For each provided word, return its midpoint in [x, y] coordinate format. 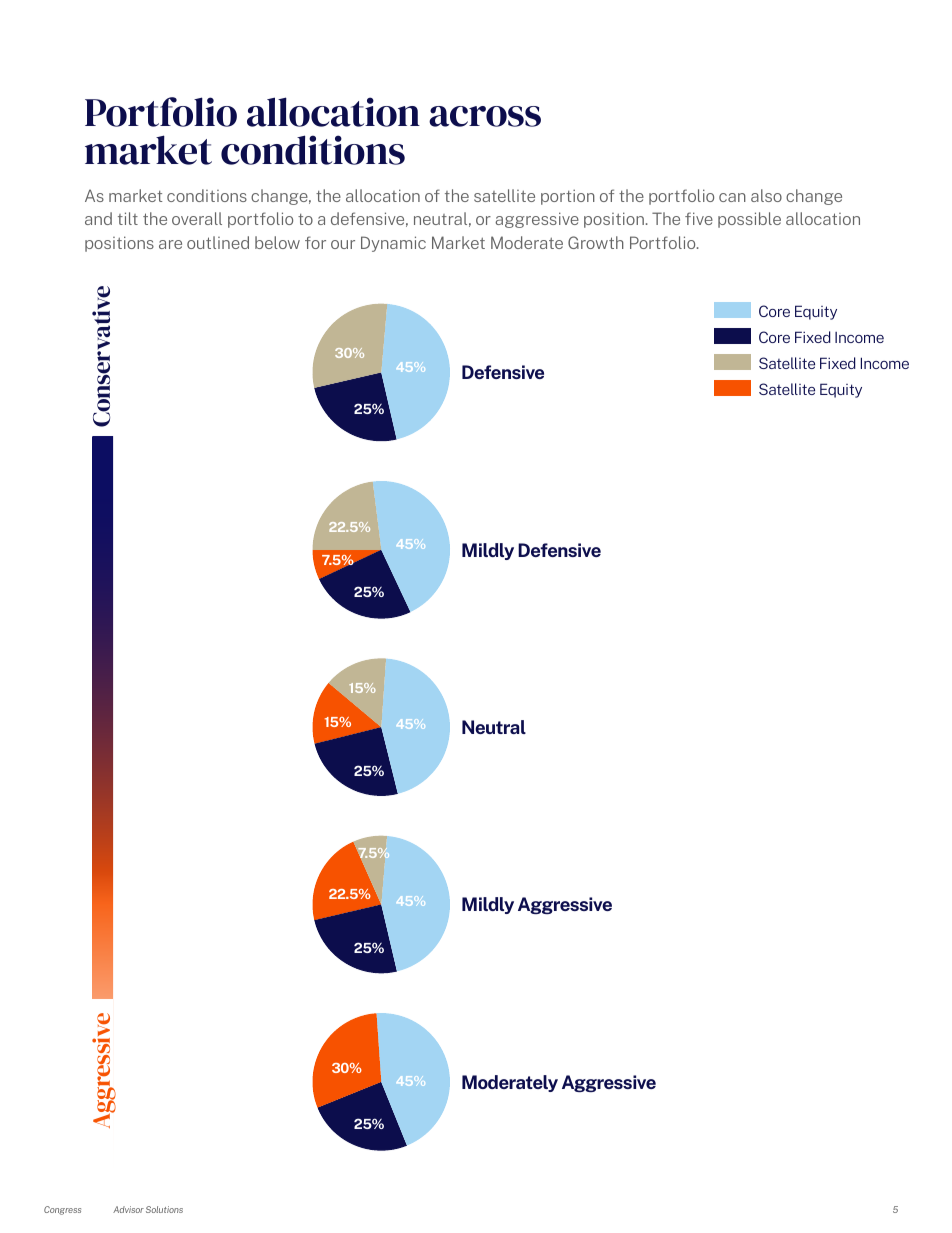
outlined [218, 242]
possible [749, 220]
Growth [596, 242]
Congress [62, 1210]
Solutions [164, 1209]
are [170, 244]
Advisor [128, 1209]
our [343, 244]
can [732, 197]
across [485, 116]
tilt [128, 218]
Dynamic [393, 244]
